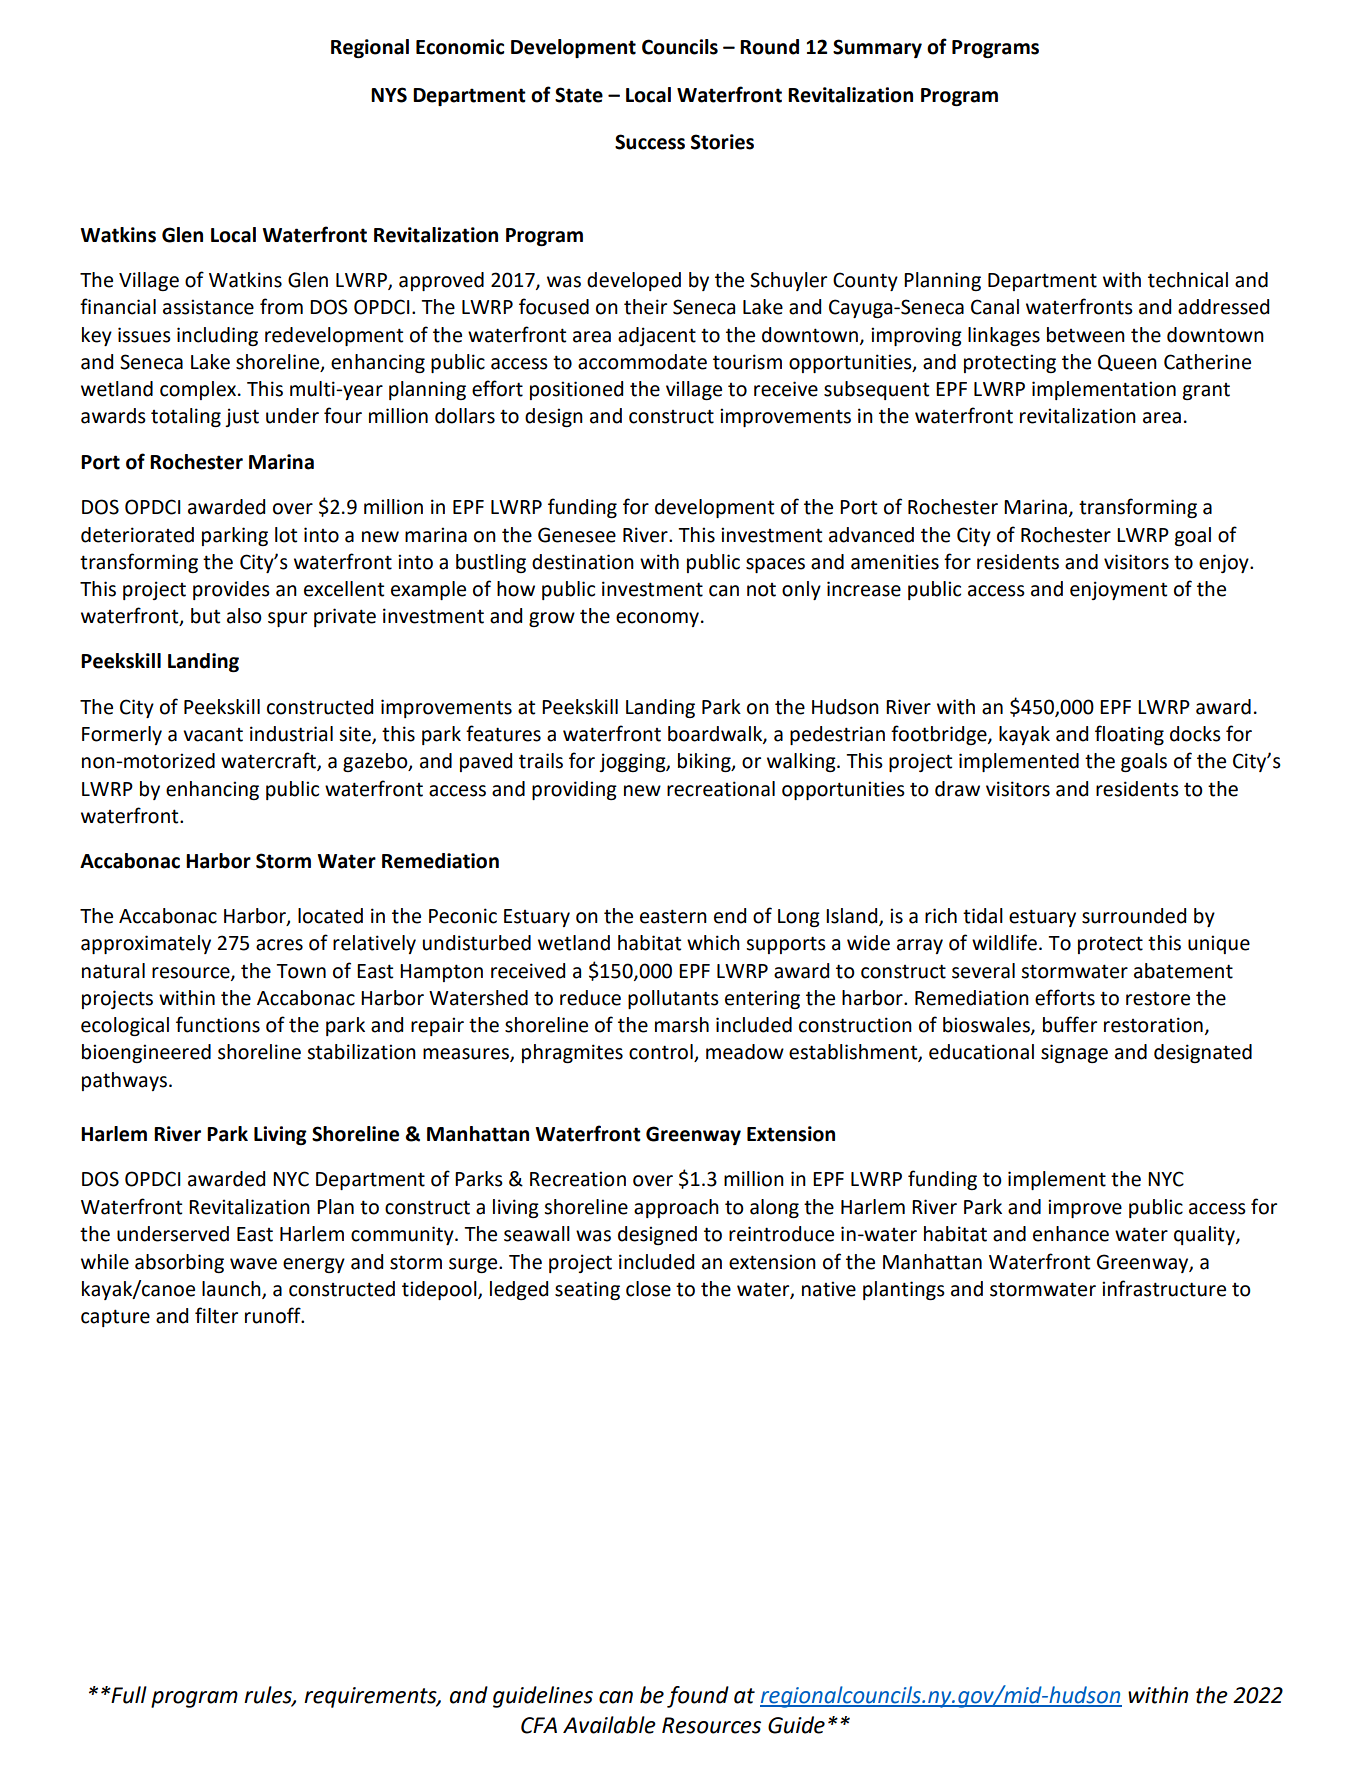 This document has width=1370, height=1772. I want to click on Summary, so click(877, 48).
